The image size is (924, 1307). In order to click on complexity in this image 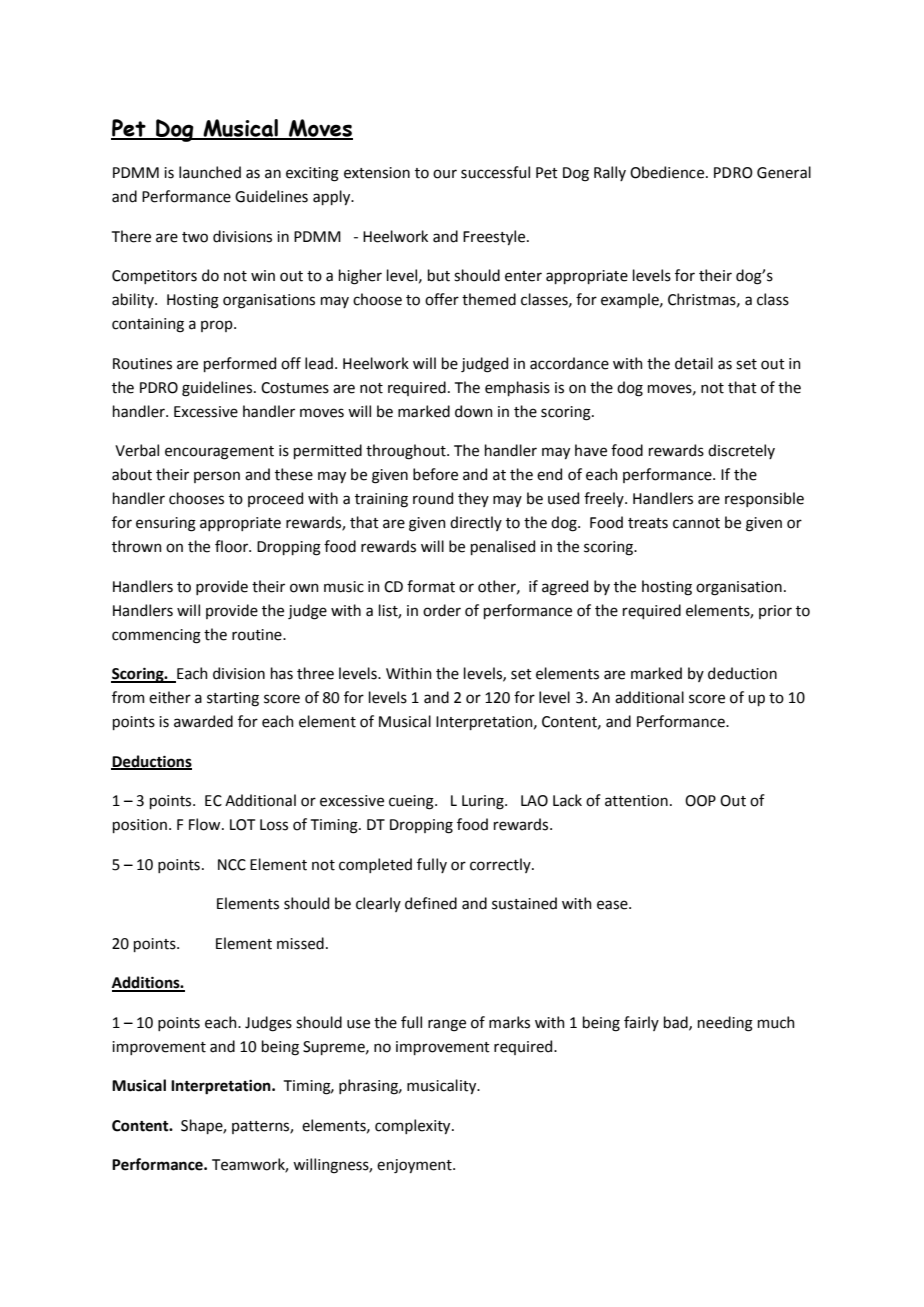, I will do `click(414, 1126)`.
